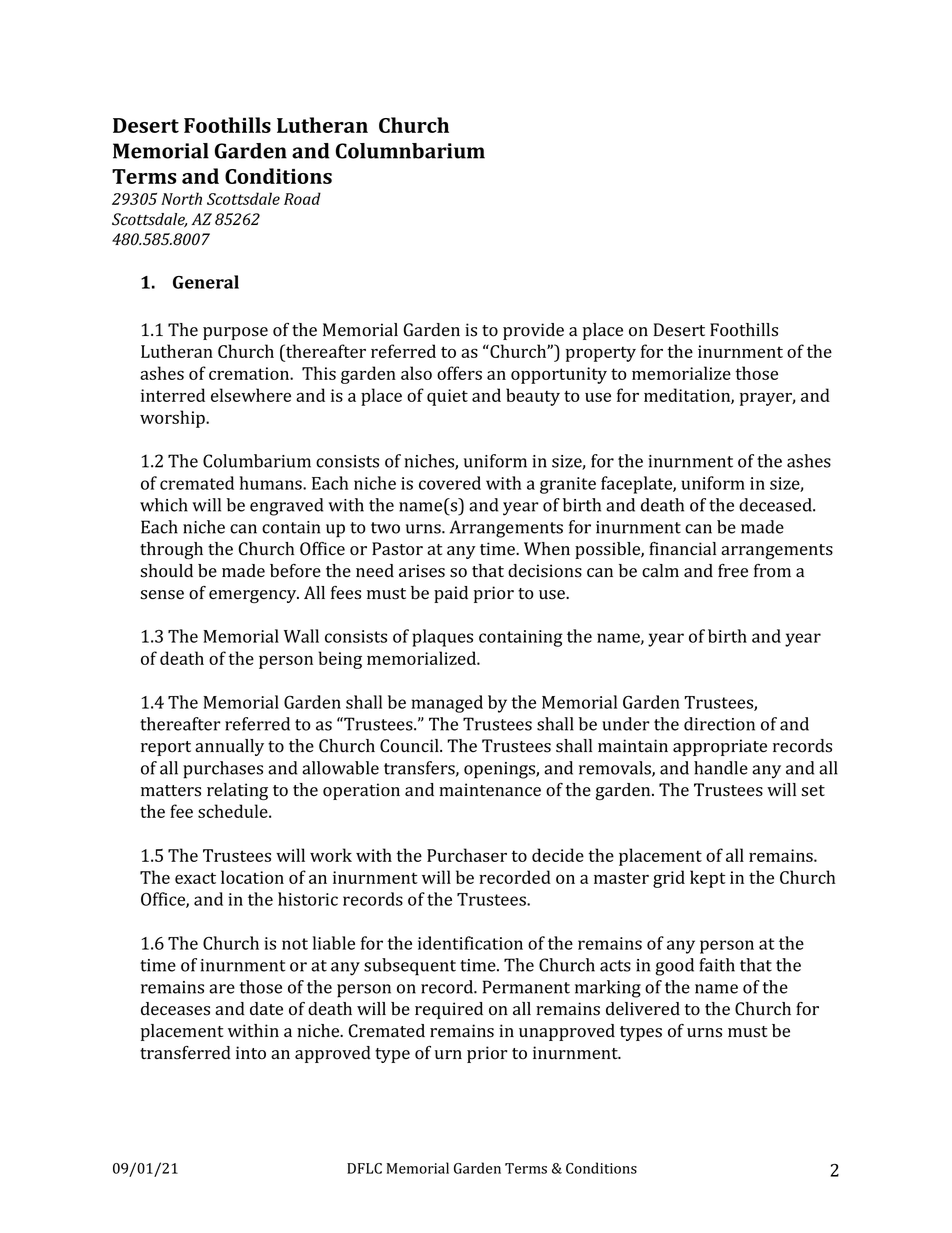  Describe the element at coordinates (237, 791) in the screenshot. I see `relating` at that location.
